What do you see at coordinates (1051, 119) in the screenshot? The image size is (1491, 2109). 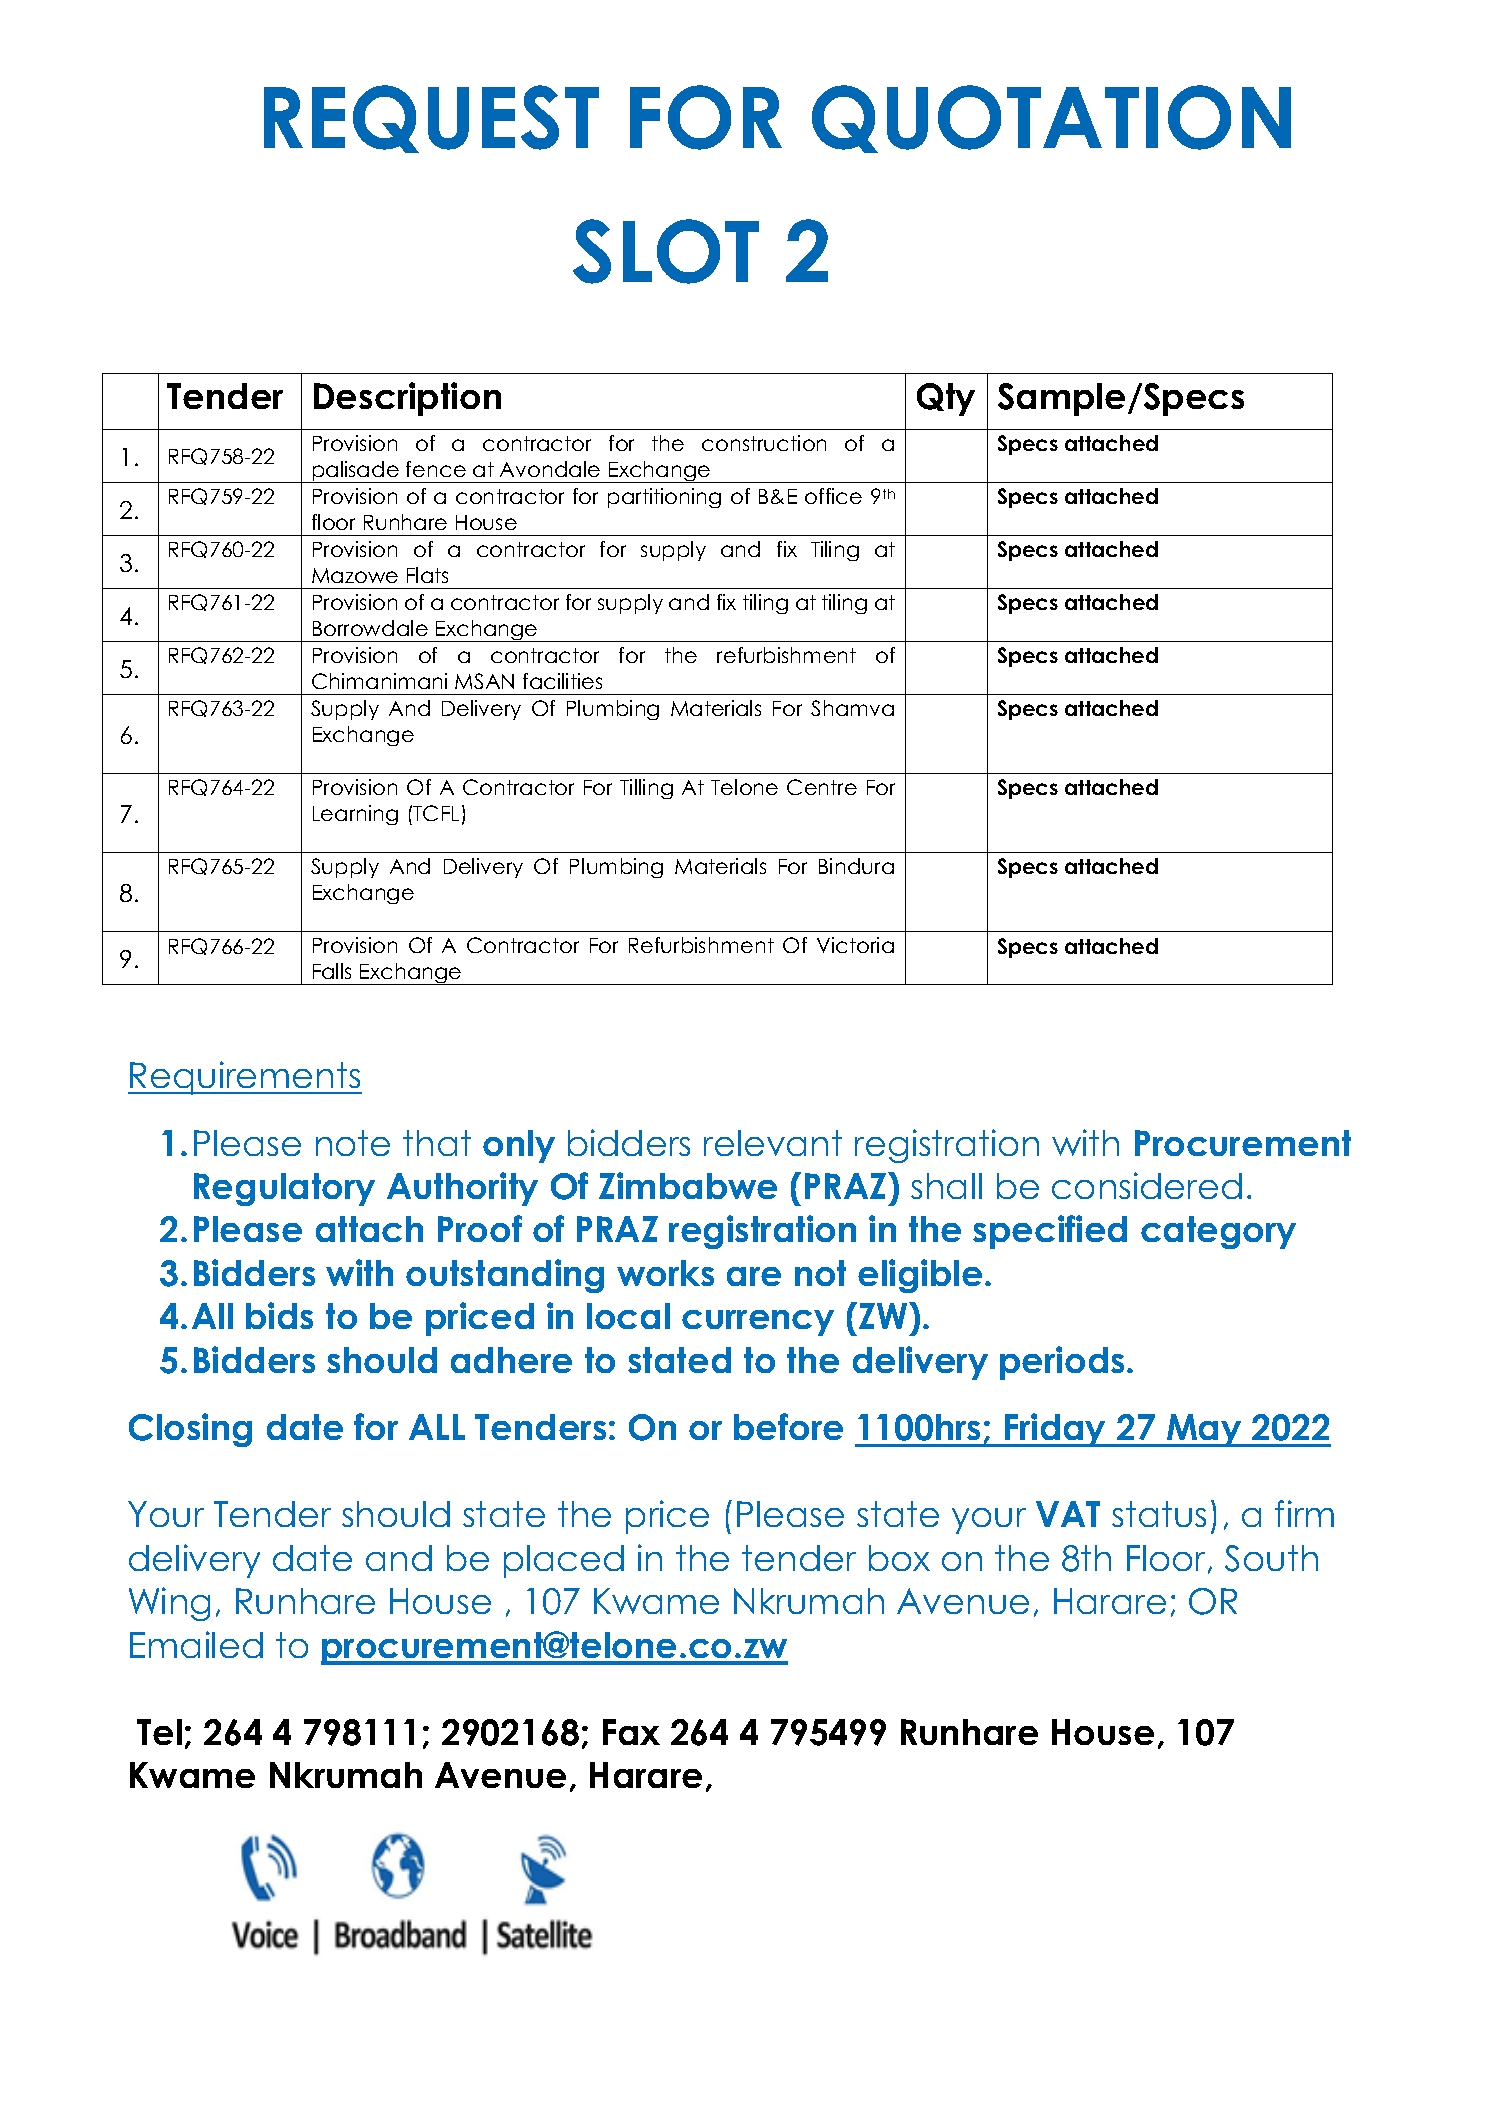 I see `QUOTATION` at bounding box center [1051, 119].
